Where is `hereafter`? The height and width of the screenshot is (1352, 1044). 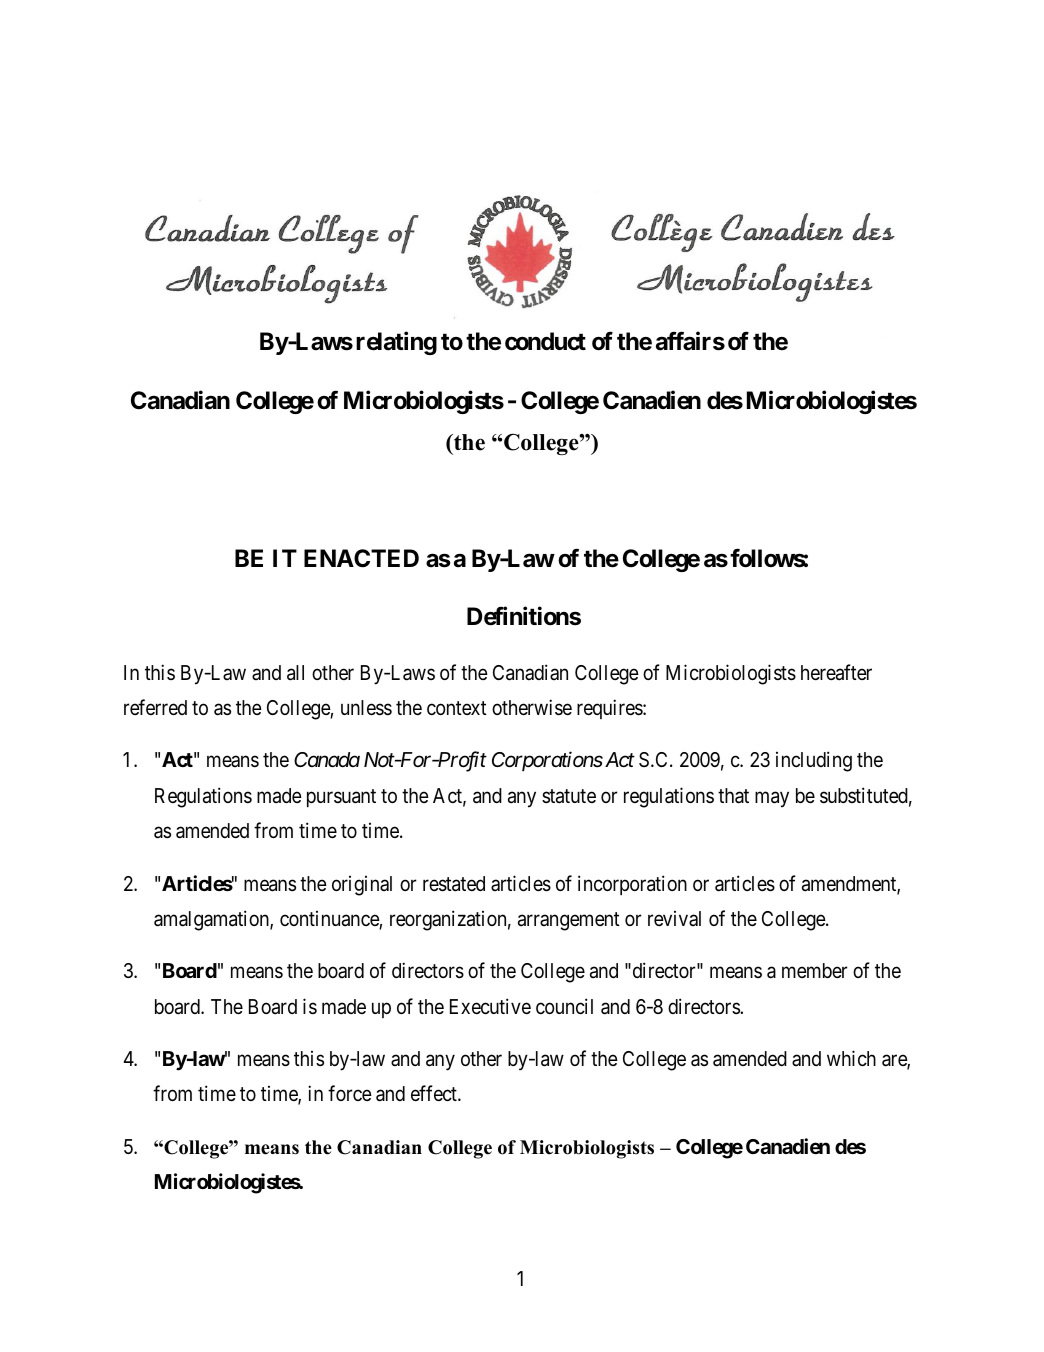
hereafter is located at coordinates (836, 672).
